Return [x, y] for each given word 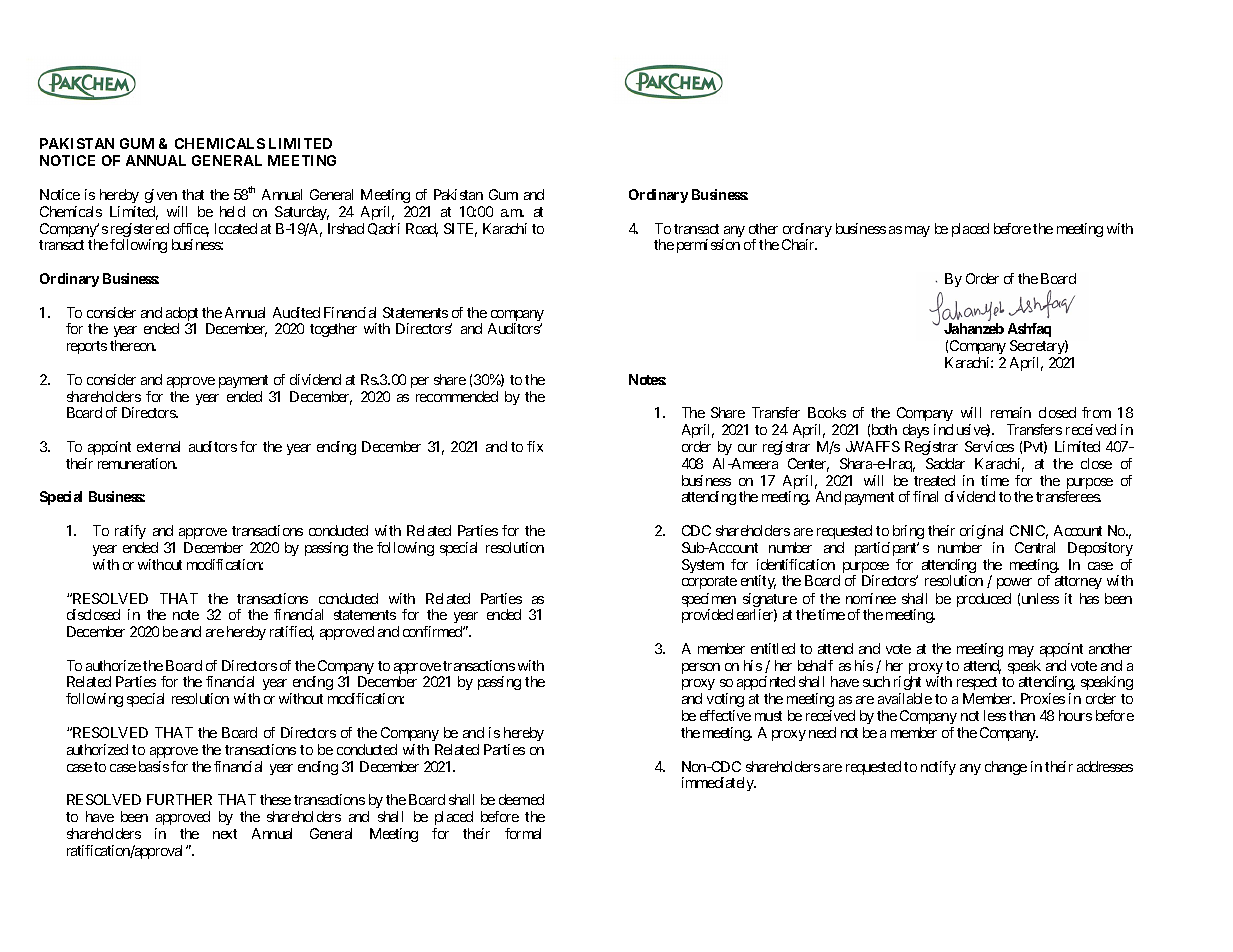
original [981, 532]
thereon [133, 345]
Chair [799, 244]
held [232, 211]
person [701, 668]
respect [977, 683]
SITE [460, 230]
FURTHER [179, 799]
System [703, 566]
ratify [130, 532]
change [1006, 768]
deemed [521, 799]
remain [1011, 412]
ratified [292, 633]
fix [535, 446]
